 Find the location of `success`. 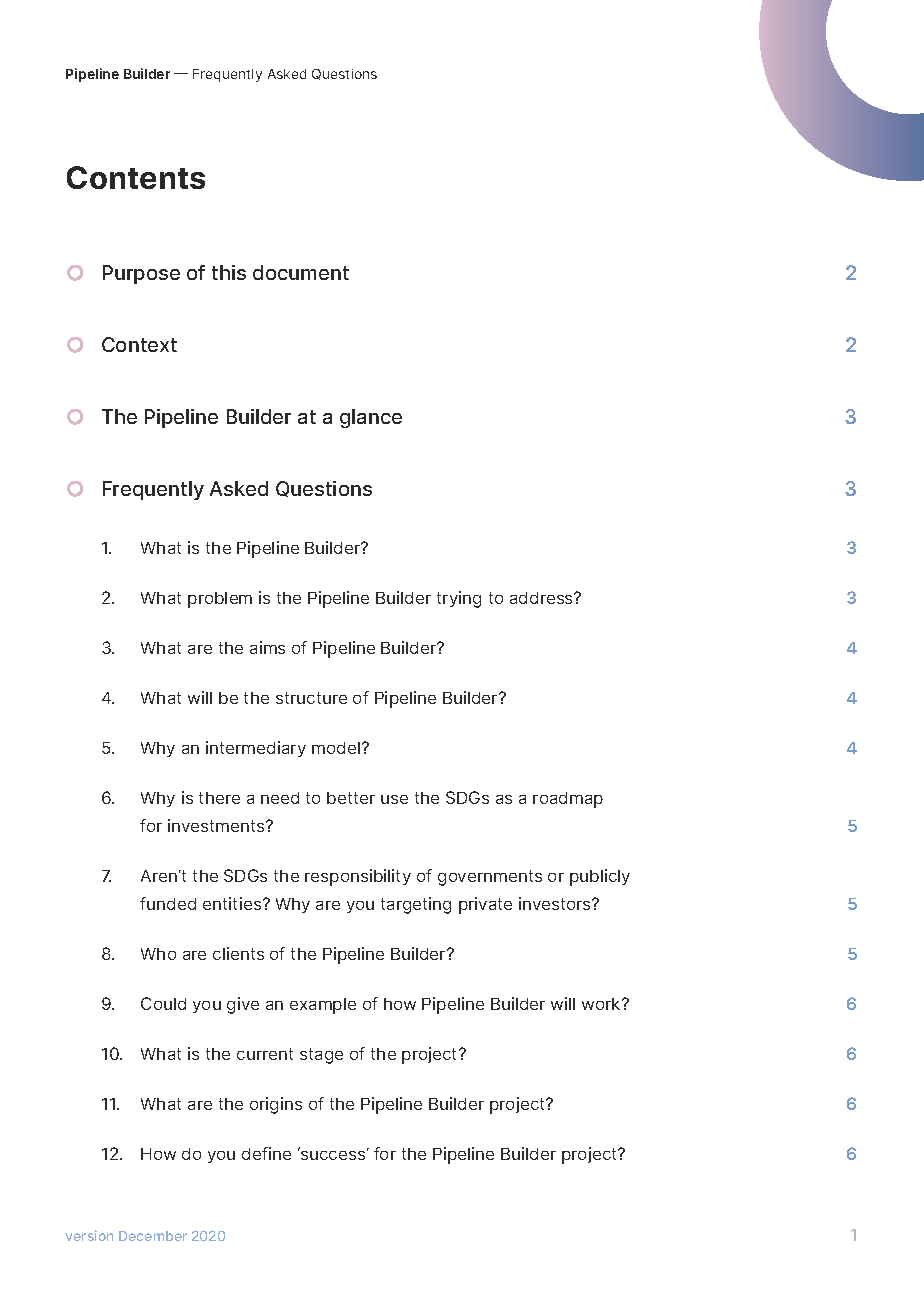

success is located at coordinates (334, 1154).
